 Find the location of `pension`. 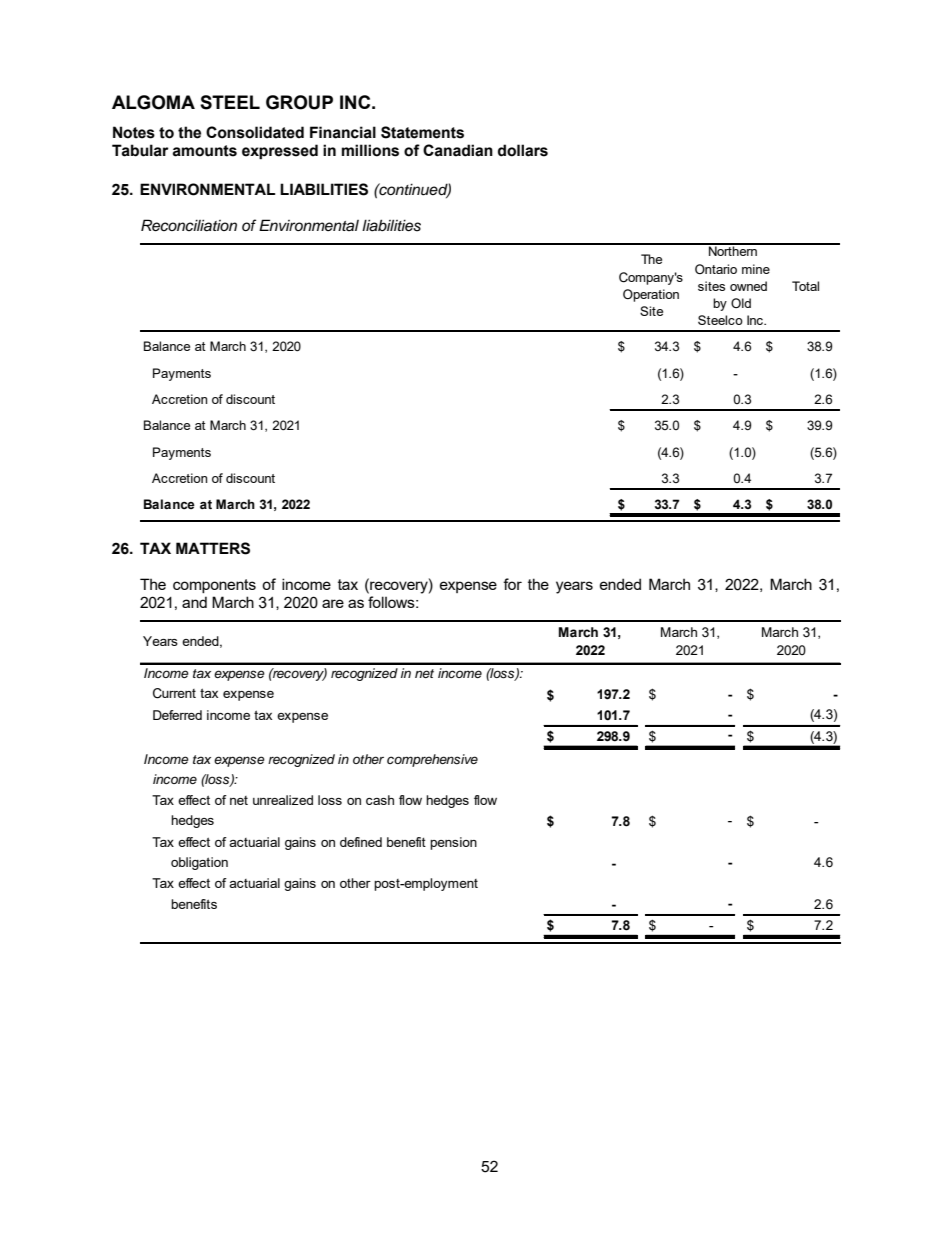

pension is located at coordinates (453, 843).
